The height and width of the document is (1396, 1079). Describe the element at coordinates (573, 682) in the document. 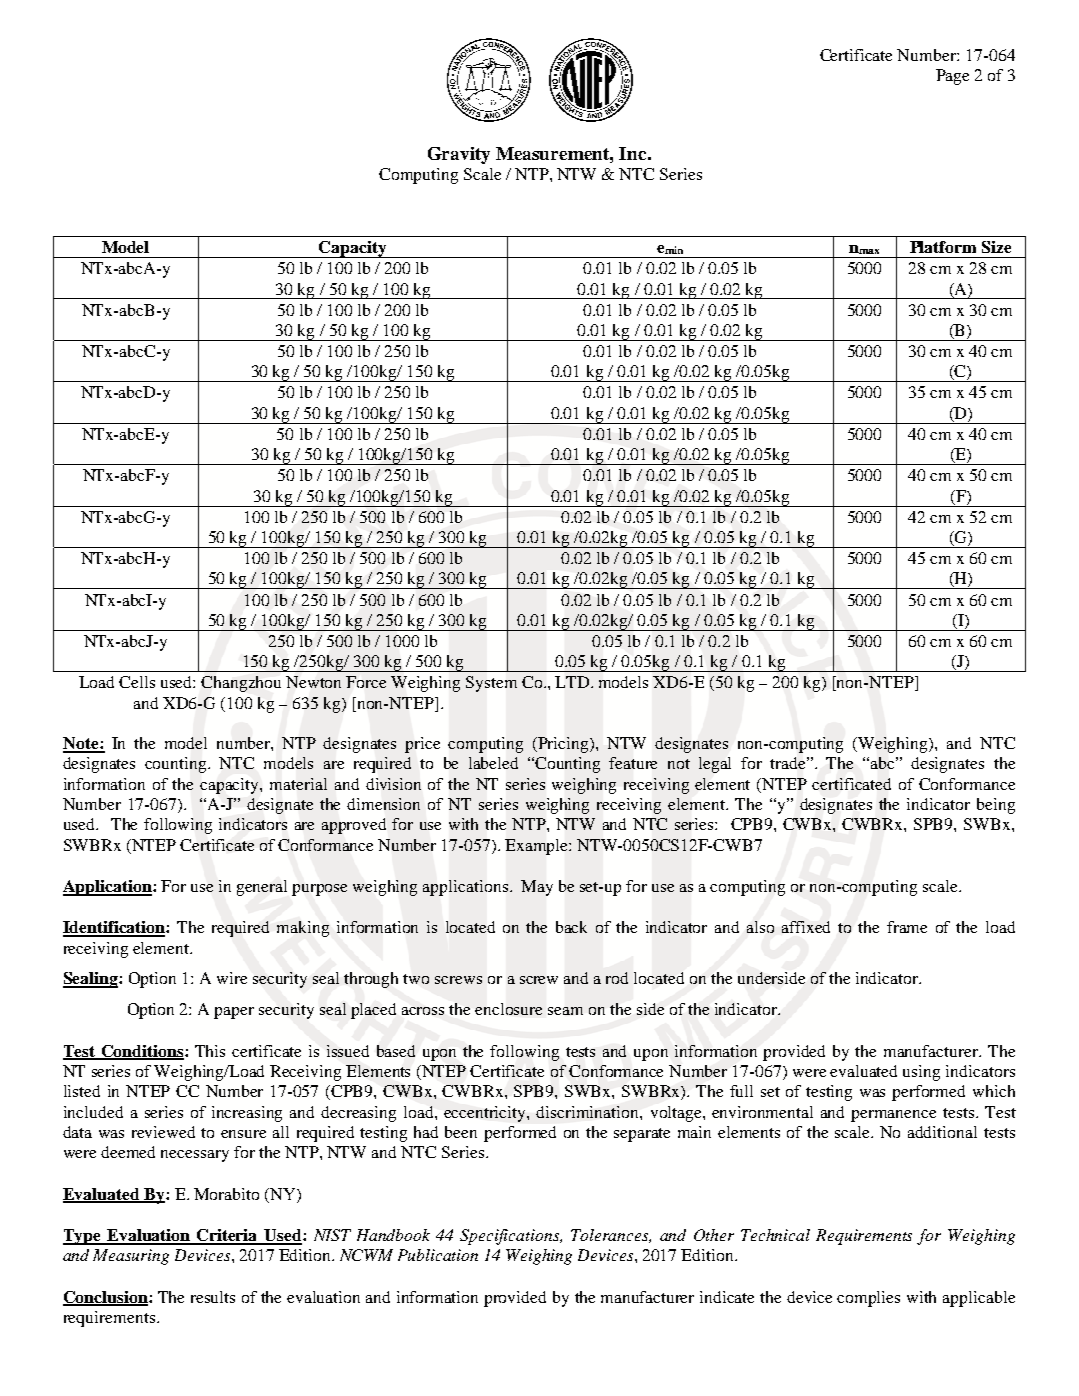

I see `LTD` at that location.
